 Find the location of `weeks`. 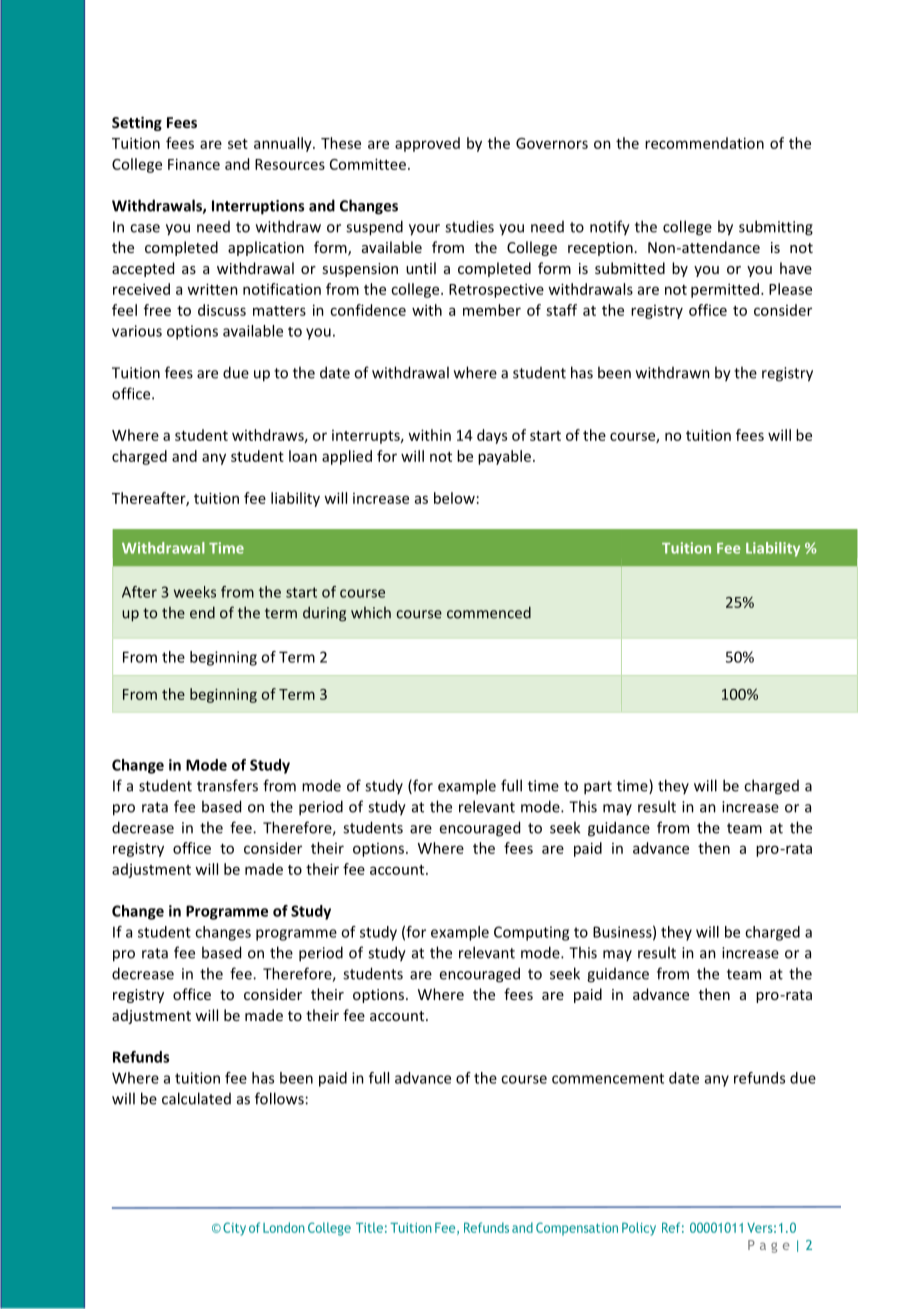

weeks is located at coordinates (195, 592).
